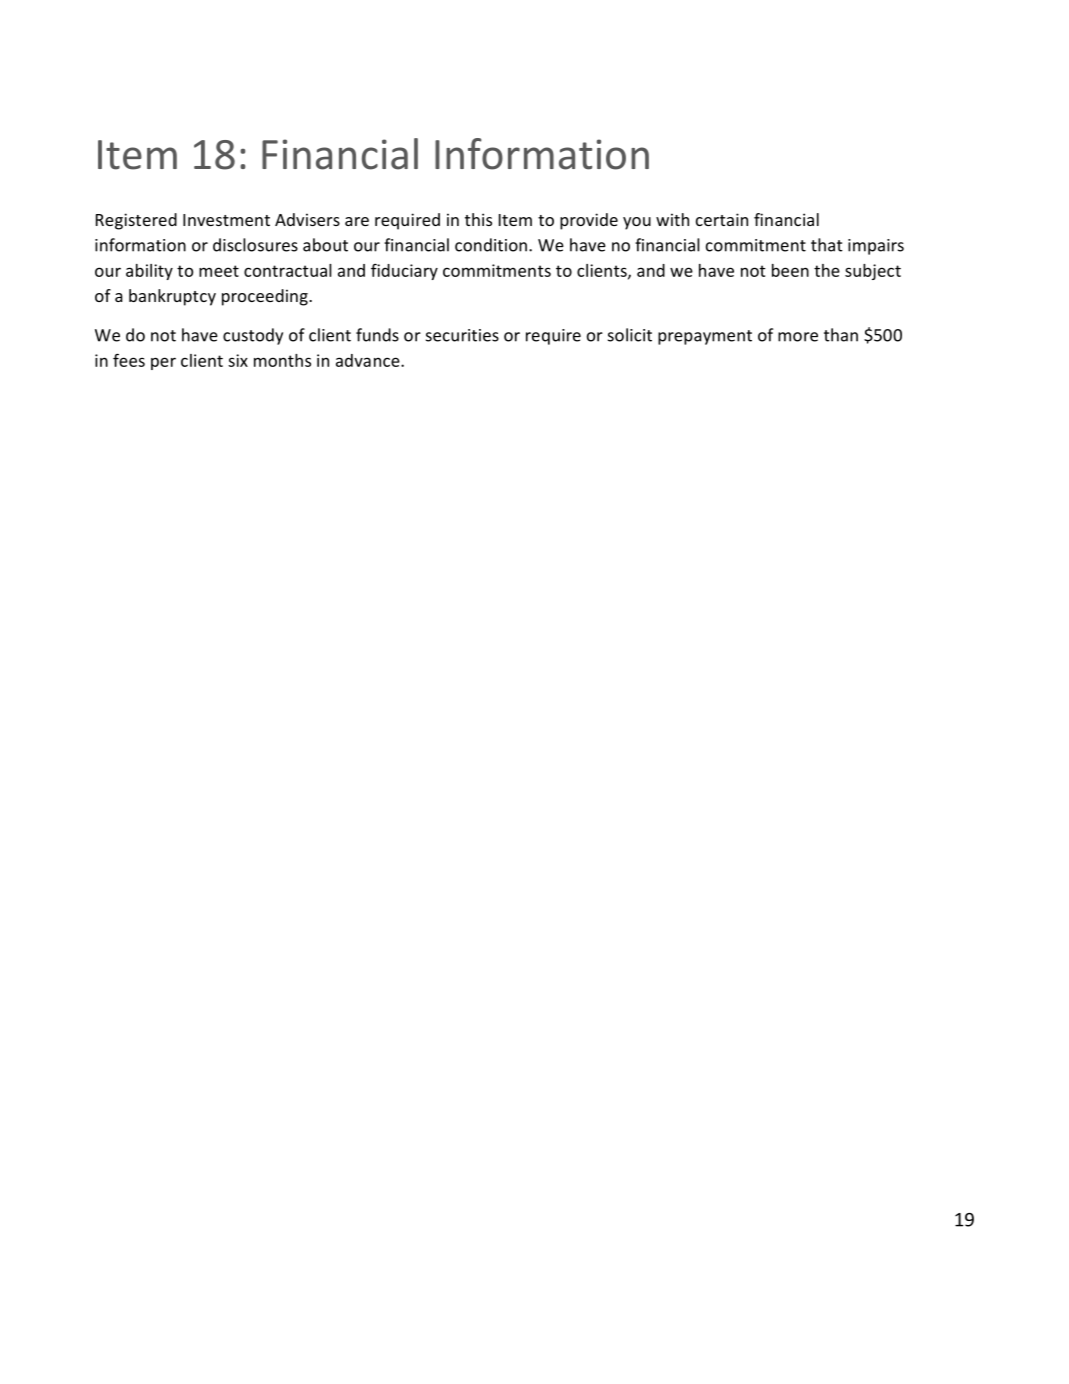 This screenshot has width=1069, height=1384. Describe the element at coordinates (172, 297) in the screenshot. I see `bankruptcy` at that location.
